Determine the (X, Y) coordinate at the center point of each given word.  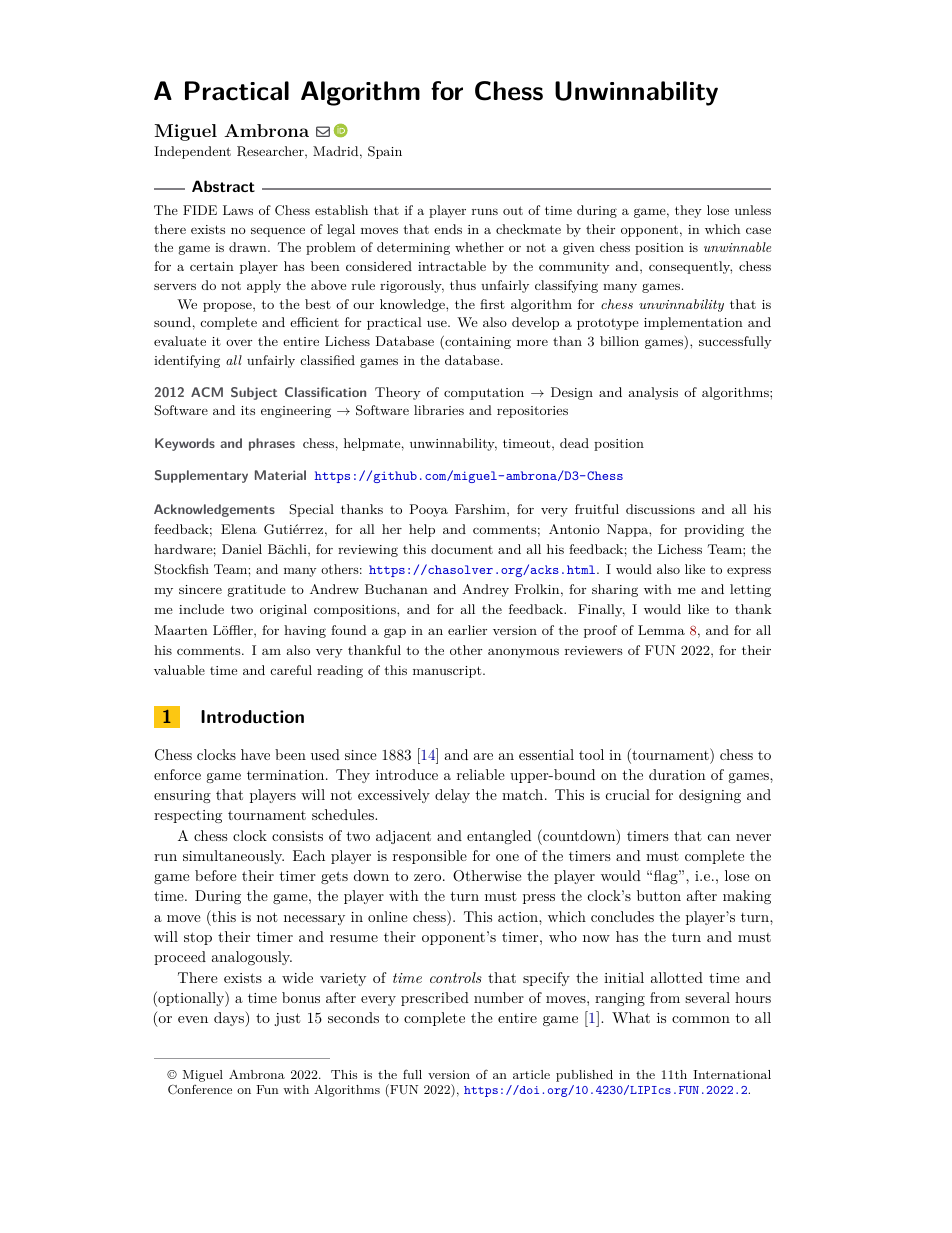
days (230, 1019)
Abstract (223, 186)
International (732, 1074)
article (531, 1074)
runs (485, 211)
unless (753, 210)
